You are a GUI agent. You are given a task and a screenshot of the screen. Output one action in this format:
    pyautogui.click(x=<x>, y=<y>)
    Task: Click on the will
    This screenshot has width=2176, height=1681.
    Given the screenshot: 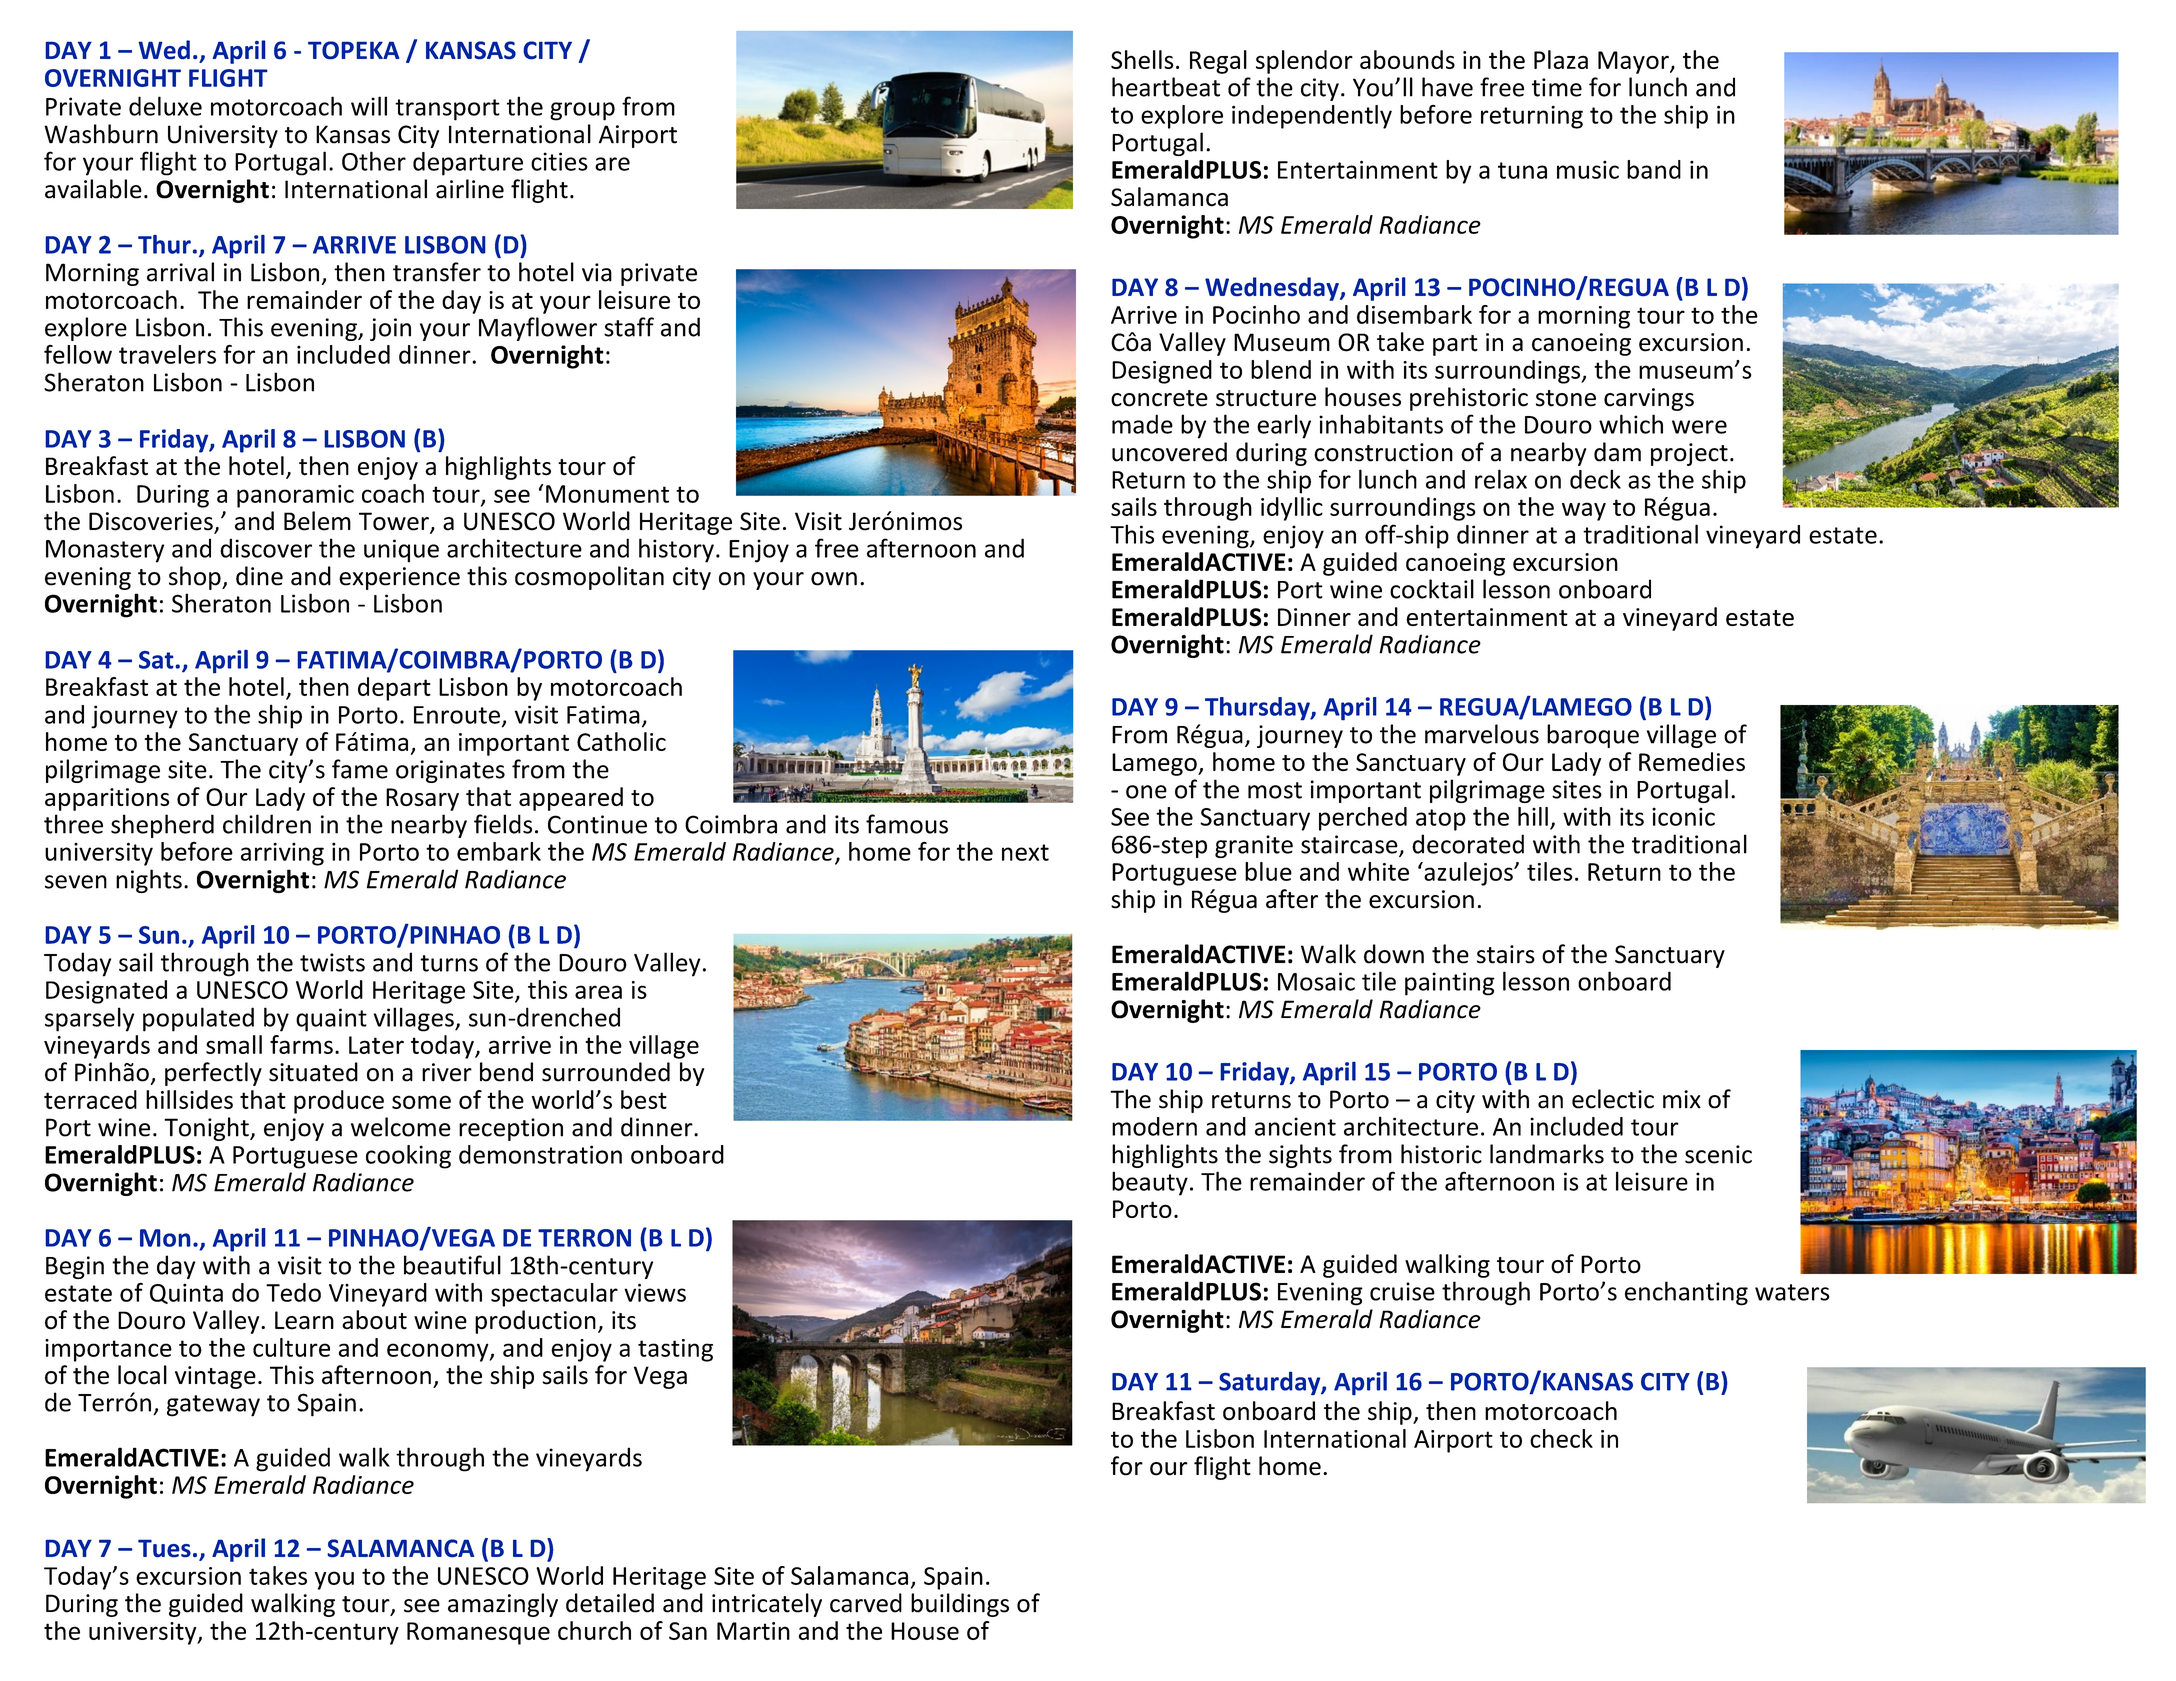 What is the action you would take?
    pyautogui.click(x=369, y=106)
